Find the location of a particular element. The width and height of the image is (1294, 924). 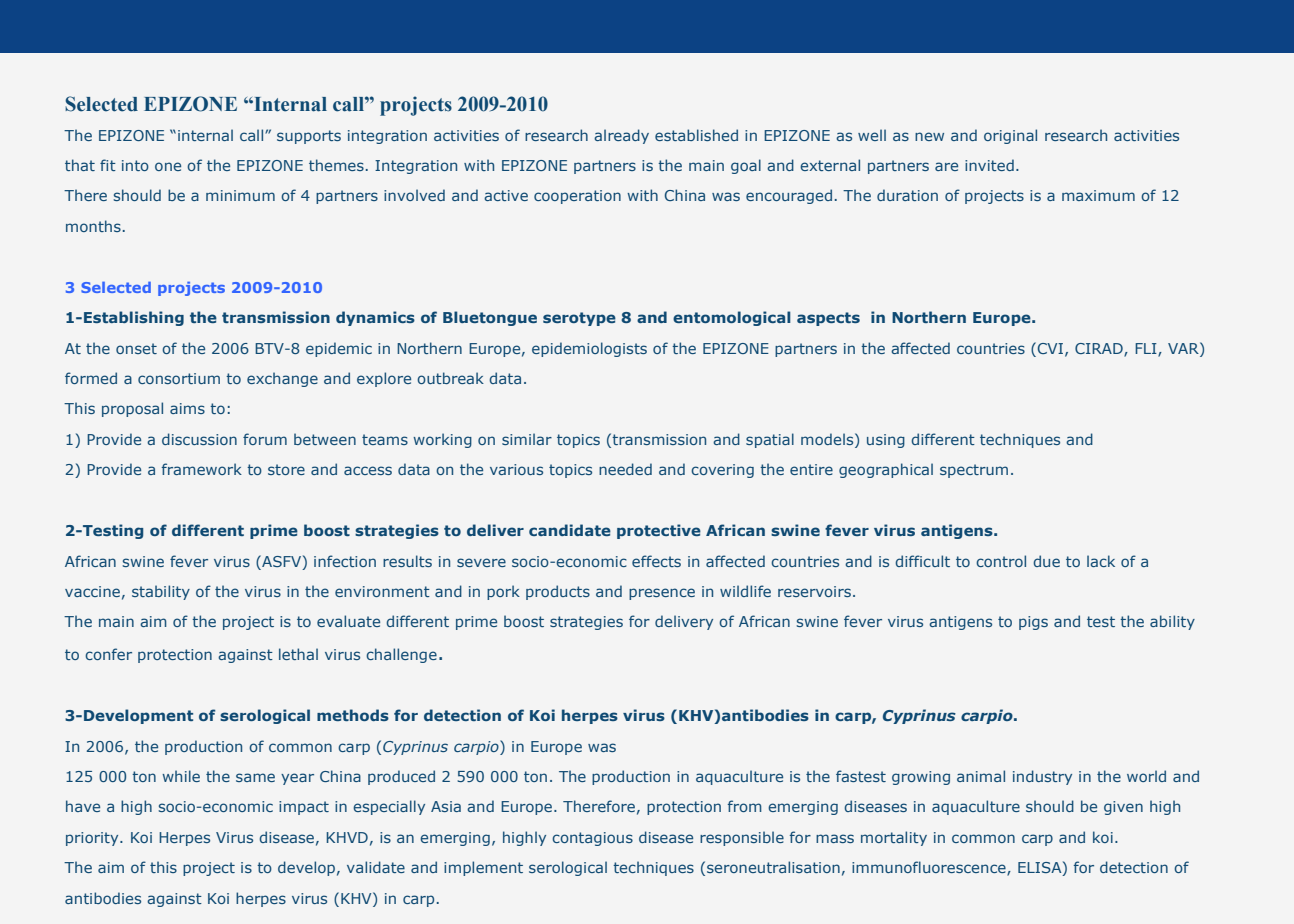

already is located at coordinates (621, 136).
